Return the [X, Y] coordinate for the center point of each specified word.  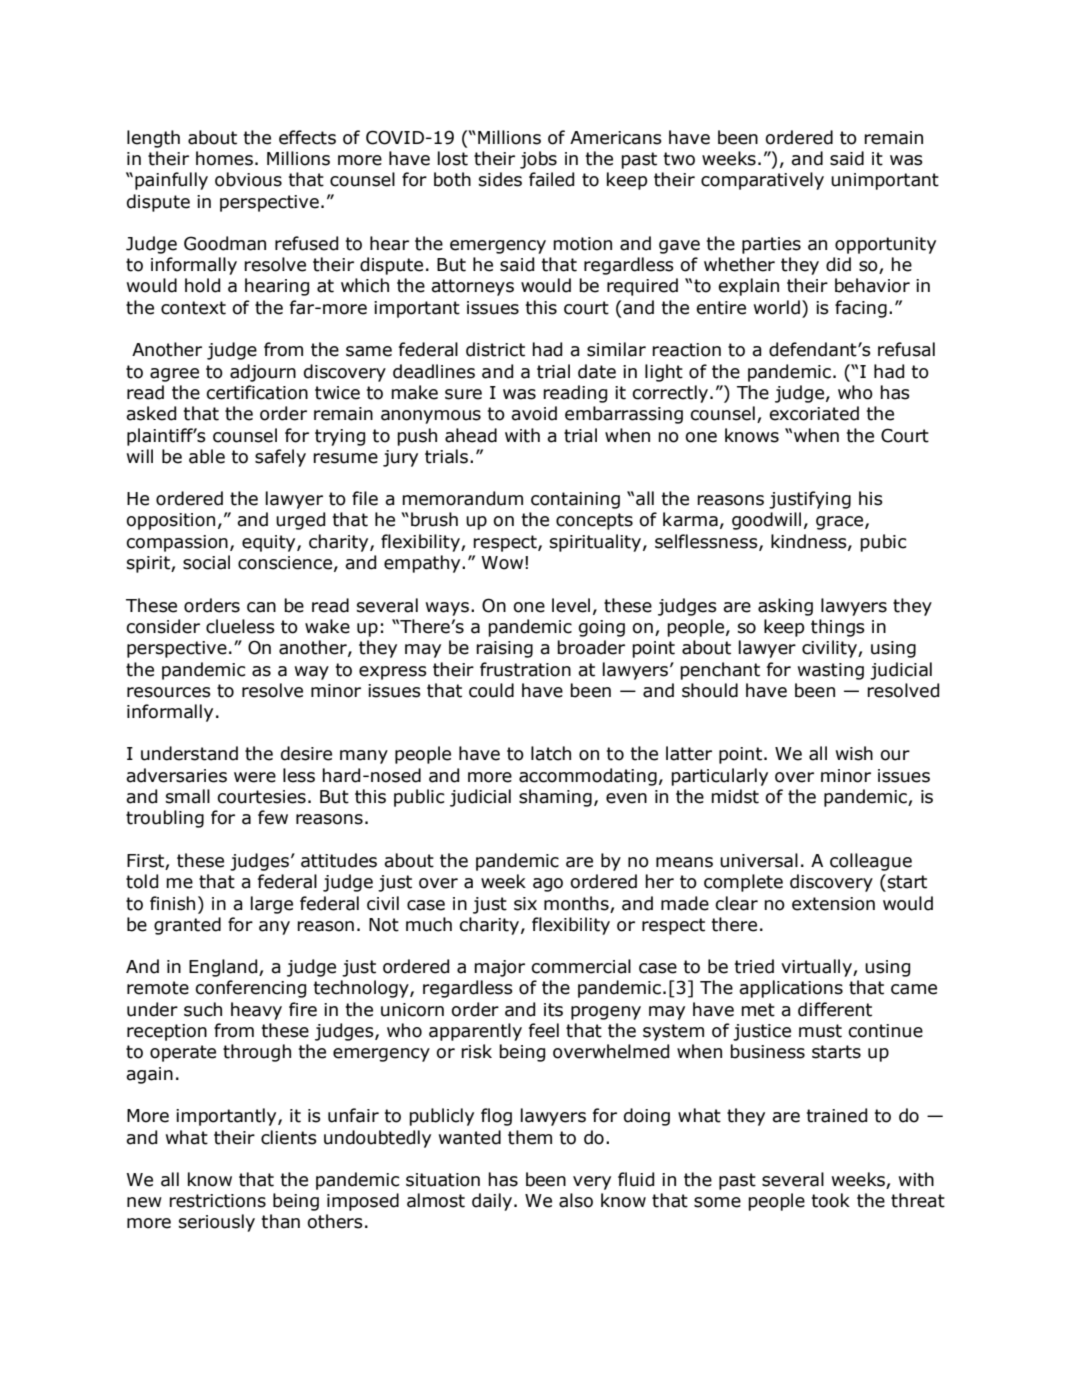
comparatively [762, 181]
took [831, 1200]
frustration [525, 669]
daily [492, 1202]
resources [169, 692]
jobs [538, 160]
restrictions [217, 1201]
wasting [831, 671]
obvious [248, 179]
